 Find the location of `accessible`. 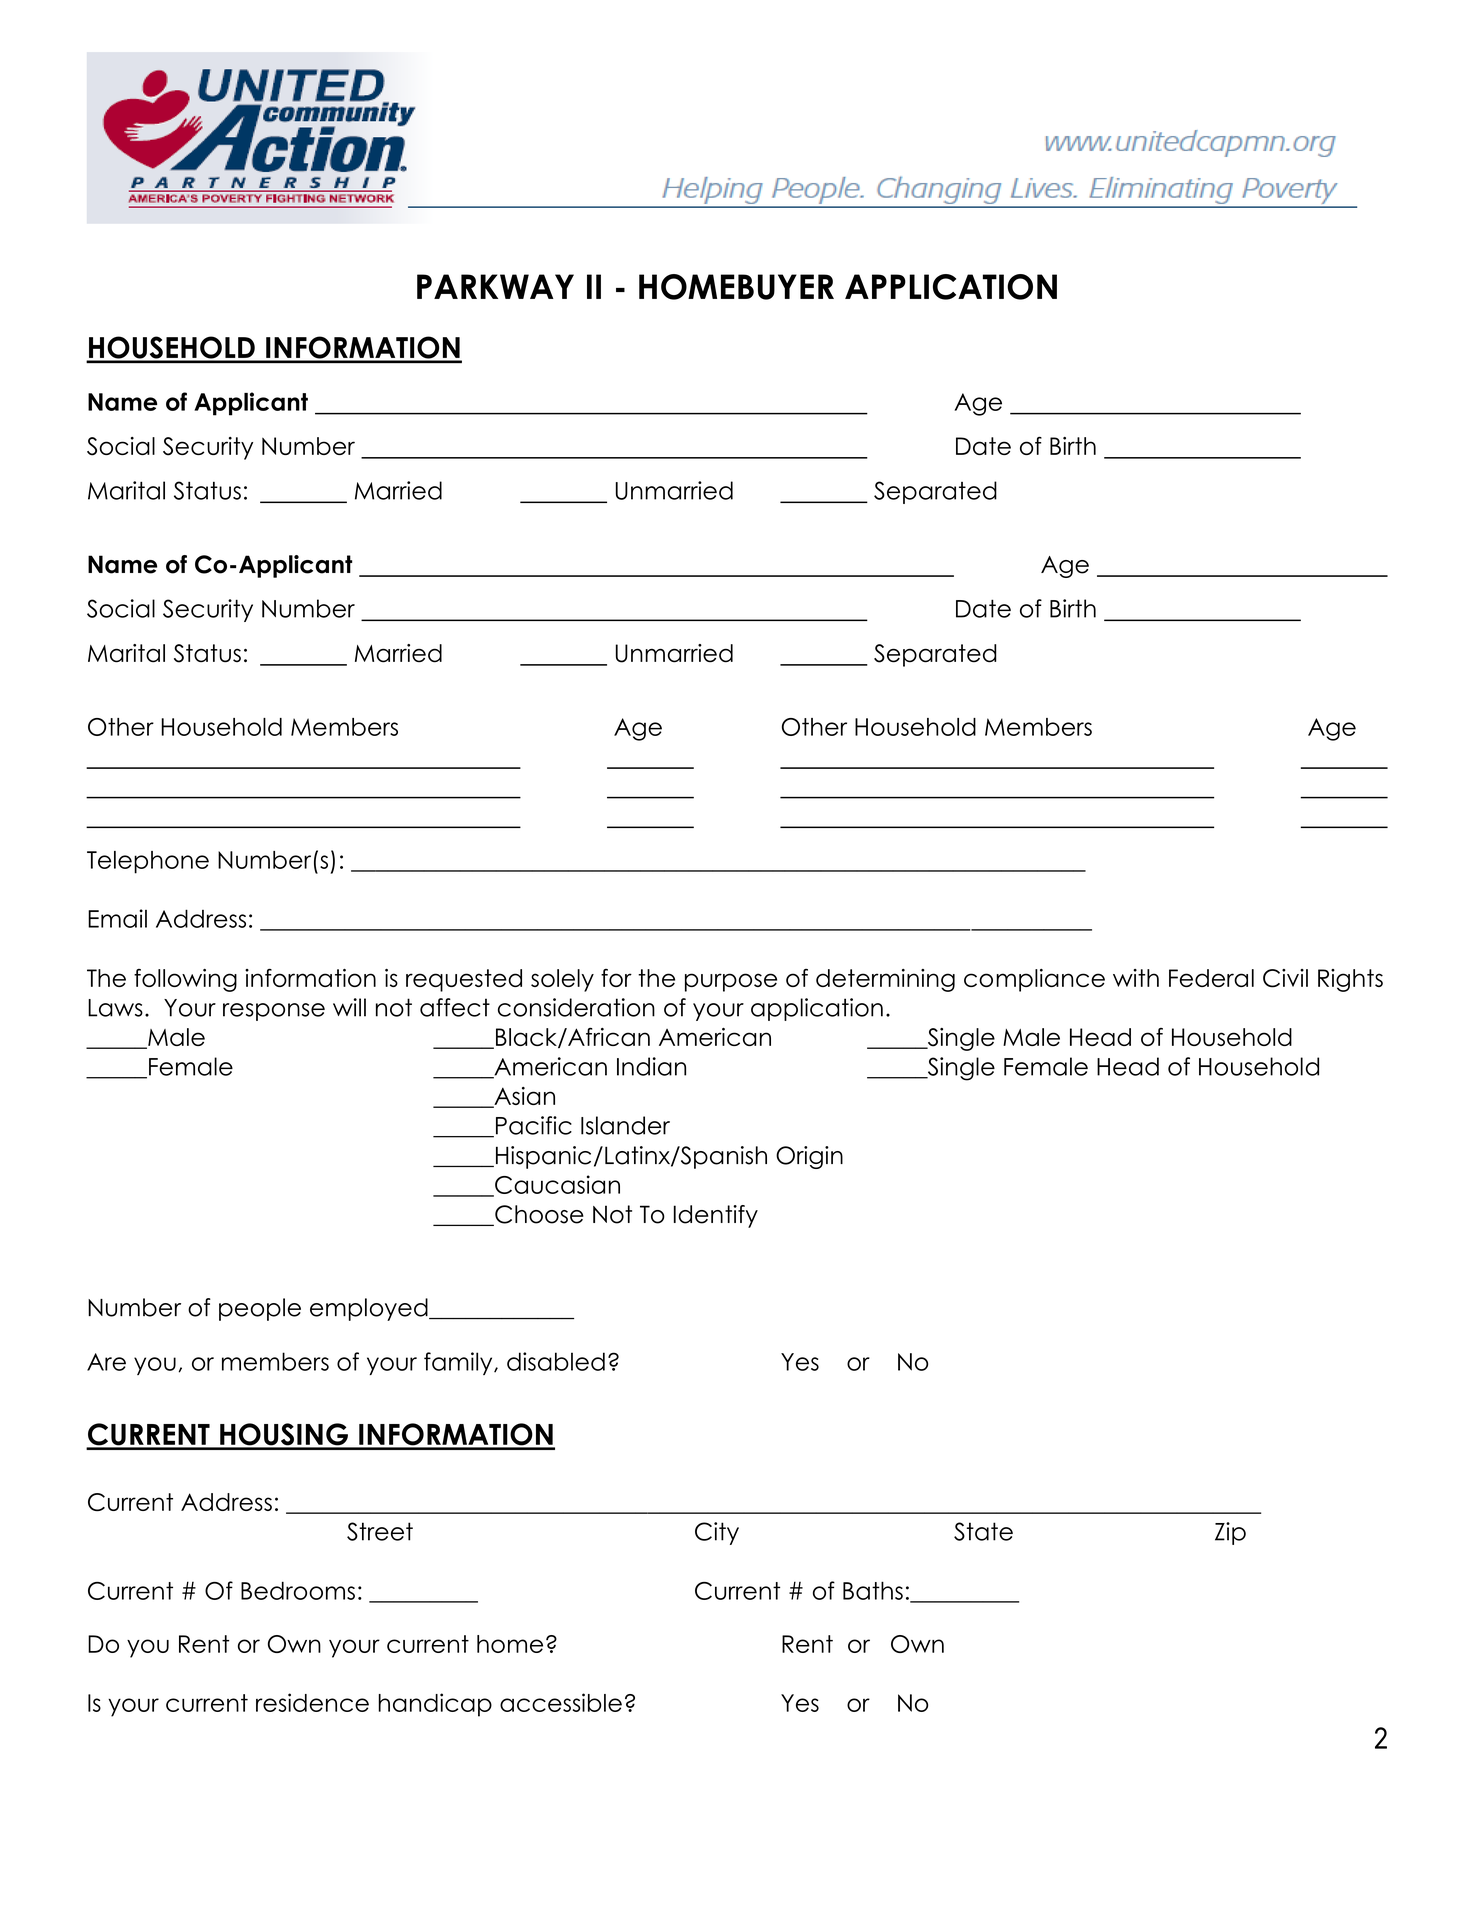

accessible is located at coordinates (561, 1702).
